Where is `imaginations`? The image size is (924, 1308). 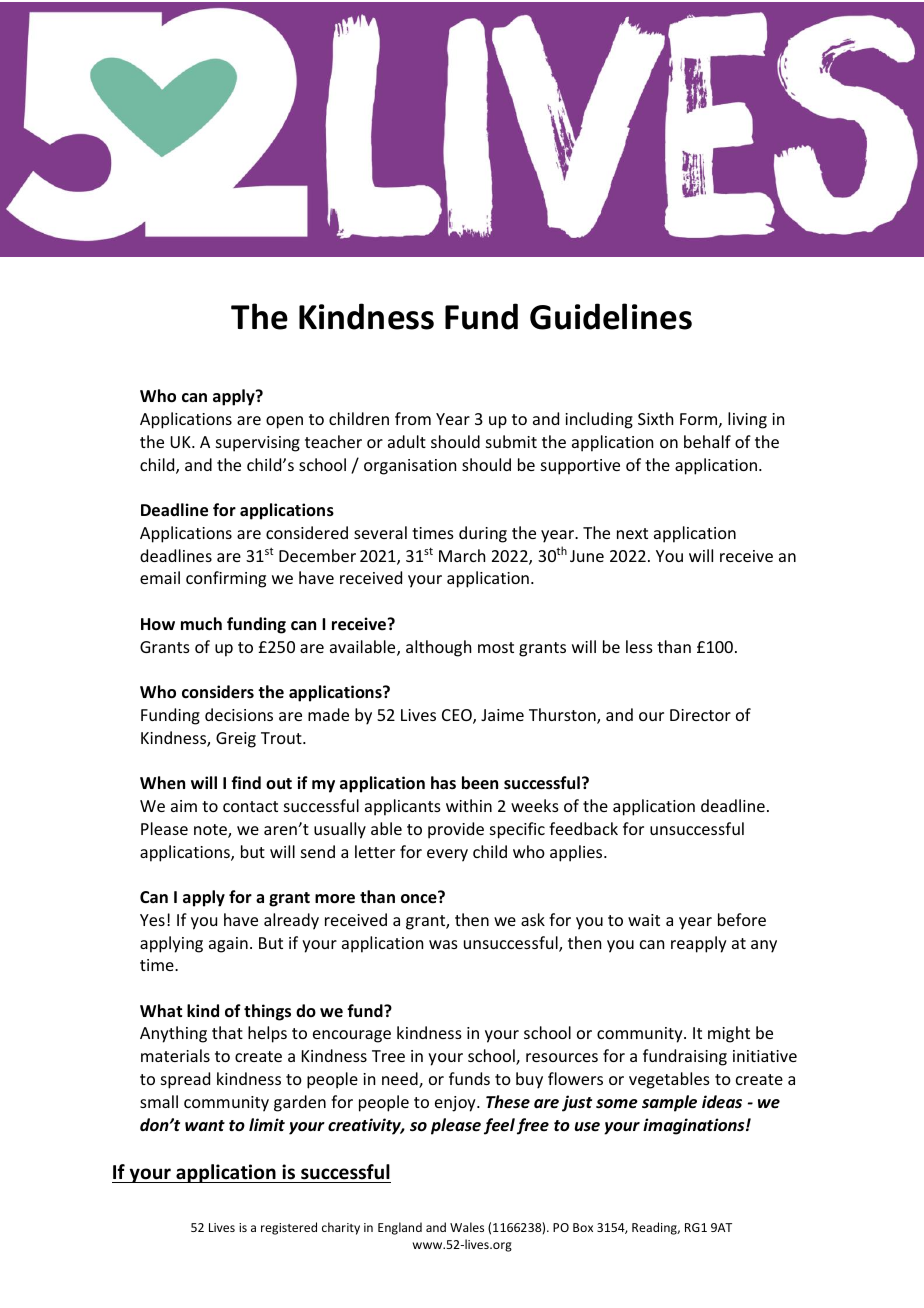 imaginations is located at coordinates (695, 1126).
